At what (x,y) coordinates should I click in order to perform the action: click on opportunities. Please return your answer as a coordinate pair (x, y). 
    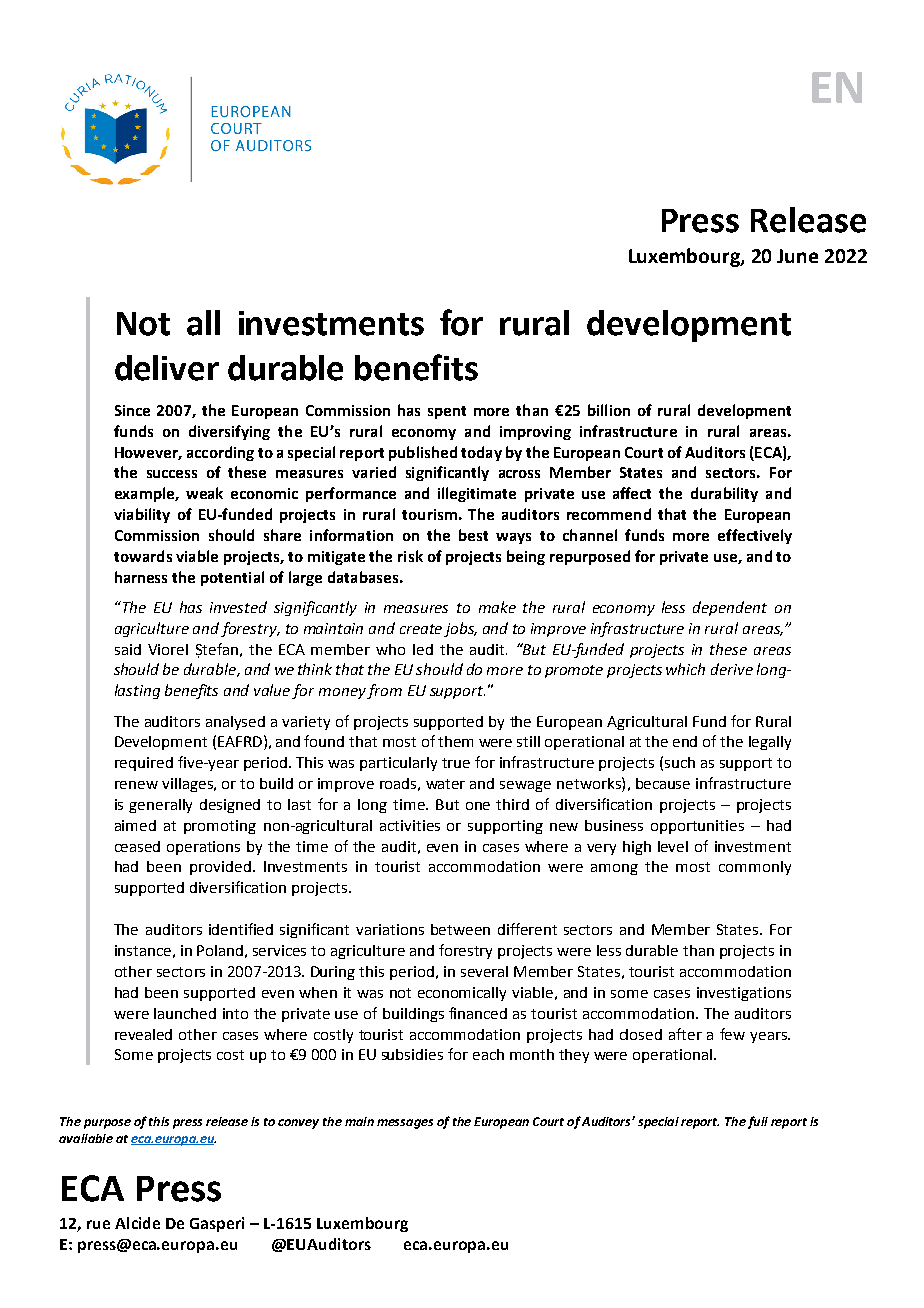
    Looking at the image, I should click on (697, 827).
